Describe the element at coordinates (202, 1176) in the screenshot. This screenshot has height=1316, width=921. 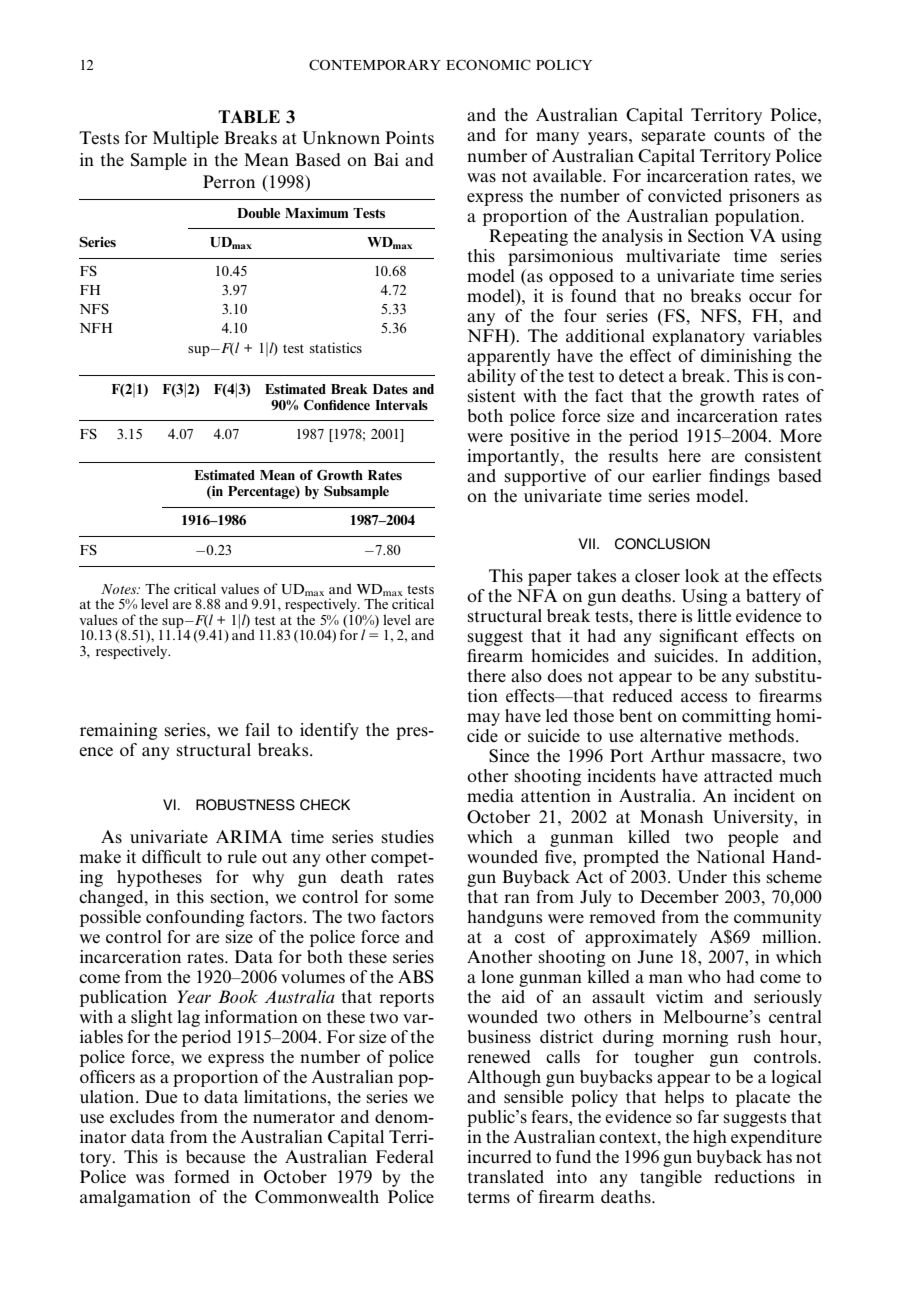
I see `formed` at that location.
